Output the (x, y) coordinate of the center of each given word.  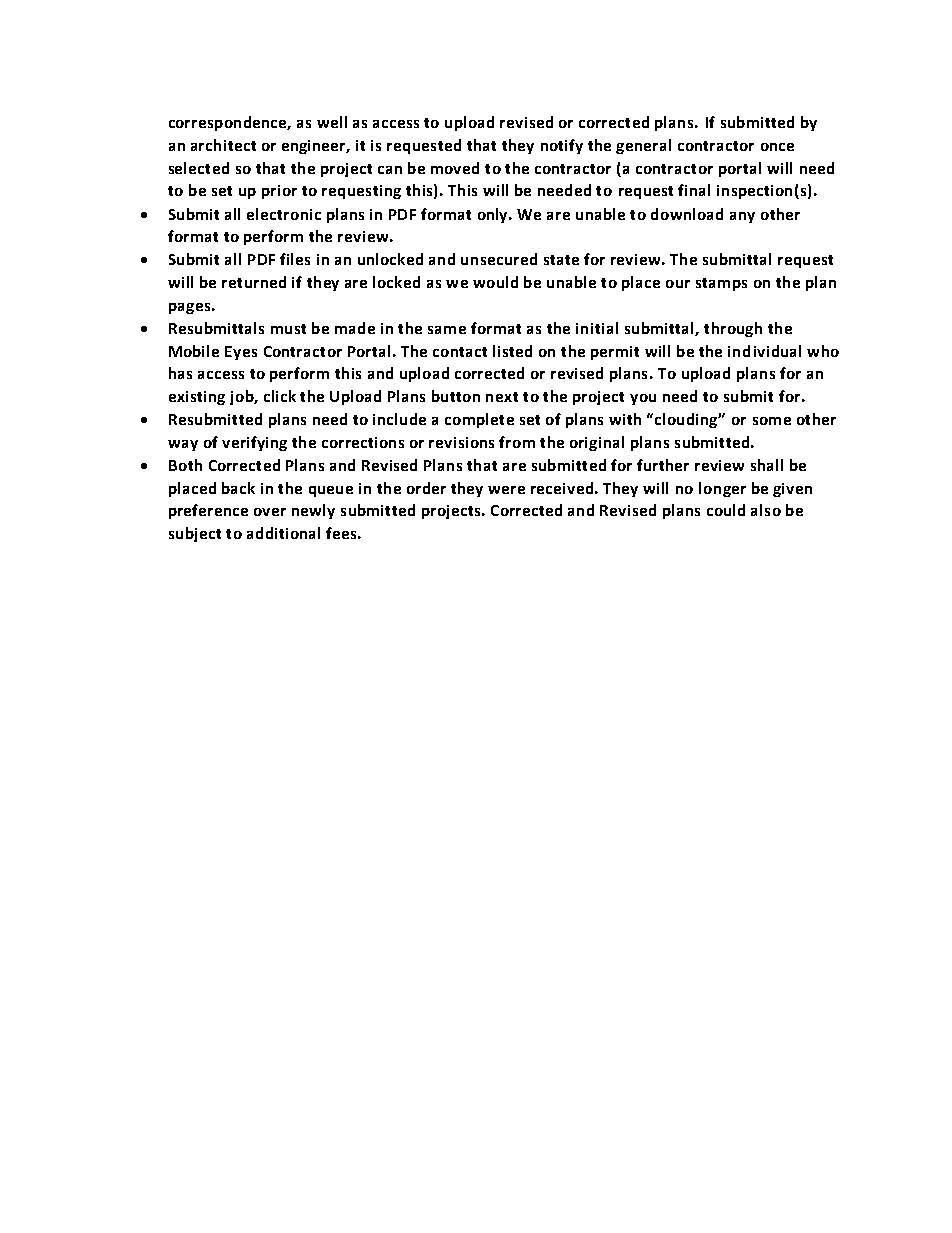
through (733, 329)
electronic (284, 214)
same (447, 330)
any (742, 217)
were (506, 490)
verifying (254, 443)
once (777, 147)
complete (479, 420)
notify (562, 146)
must (288, 329)
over (270, 512)
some (772, 421)
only (494, 215)
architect (223, 145)
